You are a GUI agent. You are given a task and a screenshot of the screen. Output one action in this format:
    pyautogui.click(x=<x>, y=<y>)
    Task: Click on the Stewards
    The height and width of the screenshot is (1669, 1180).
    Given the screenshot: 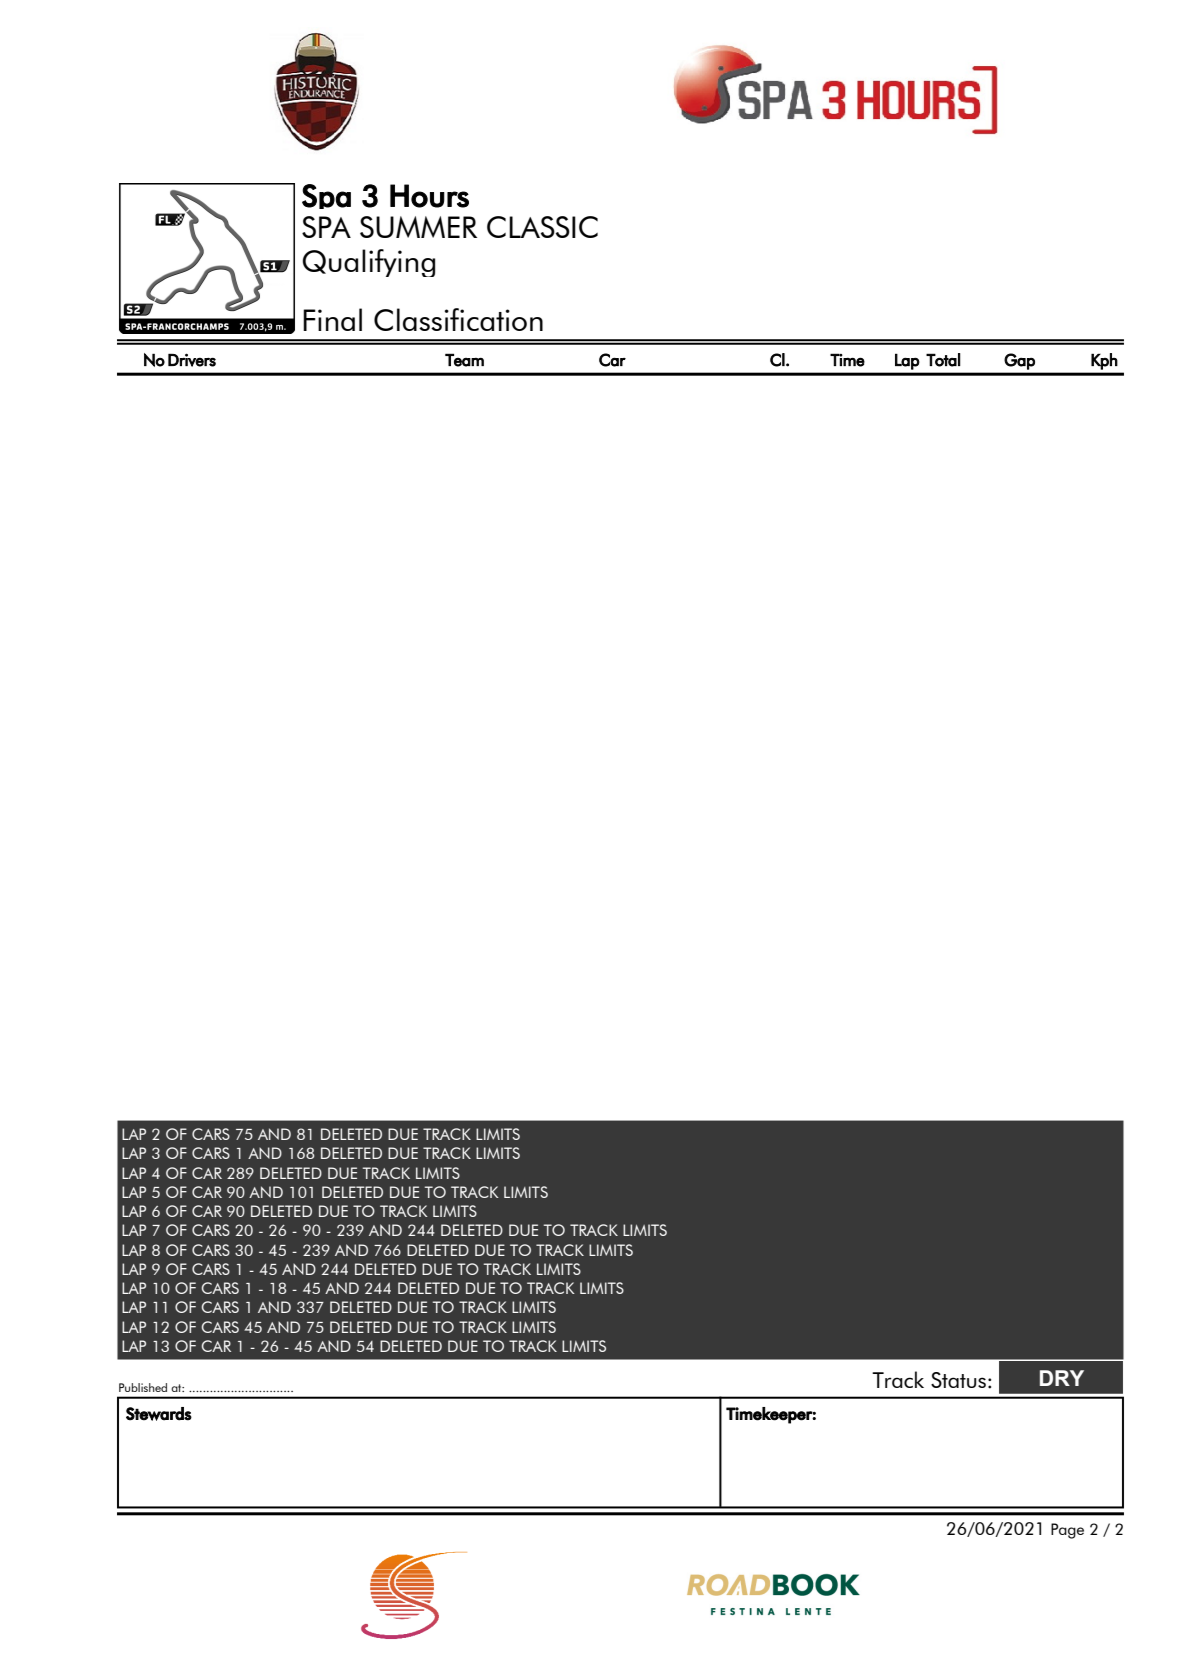 What is the action you would take?
    pyautogui.click(x=159, y=1414)
